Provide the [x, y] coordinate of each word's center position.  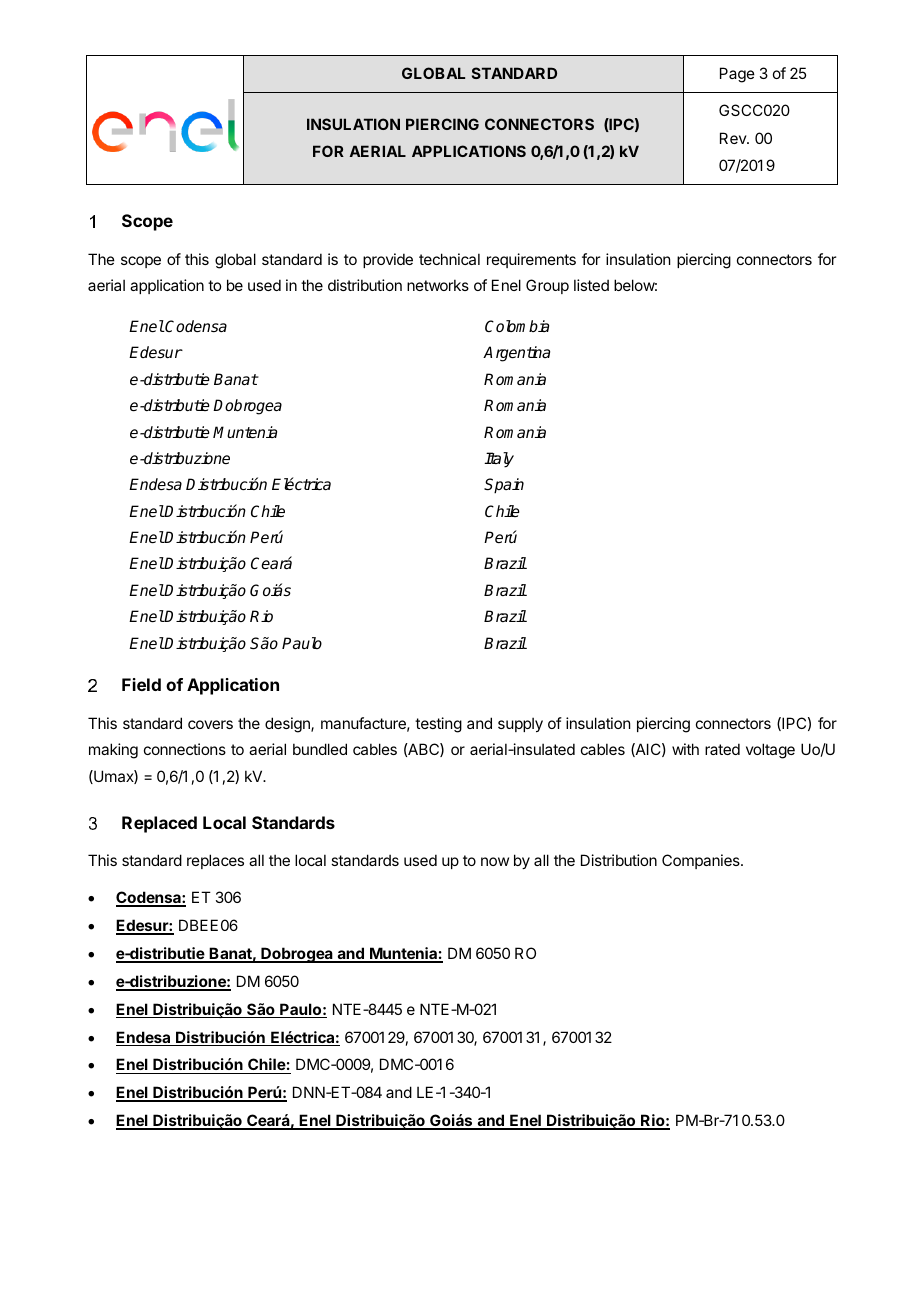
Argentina [516, 354]
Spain [504, 486]
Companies [702, 861]
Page [737, 75]
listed [591, 285]
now [495, 861]
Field [141, 684]
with [685, 749]
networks [438, 285]
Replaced [159, 824]
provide [388, 260]
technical [449, 259]
